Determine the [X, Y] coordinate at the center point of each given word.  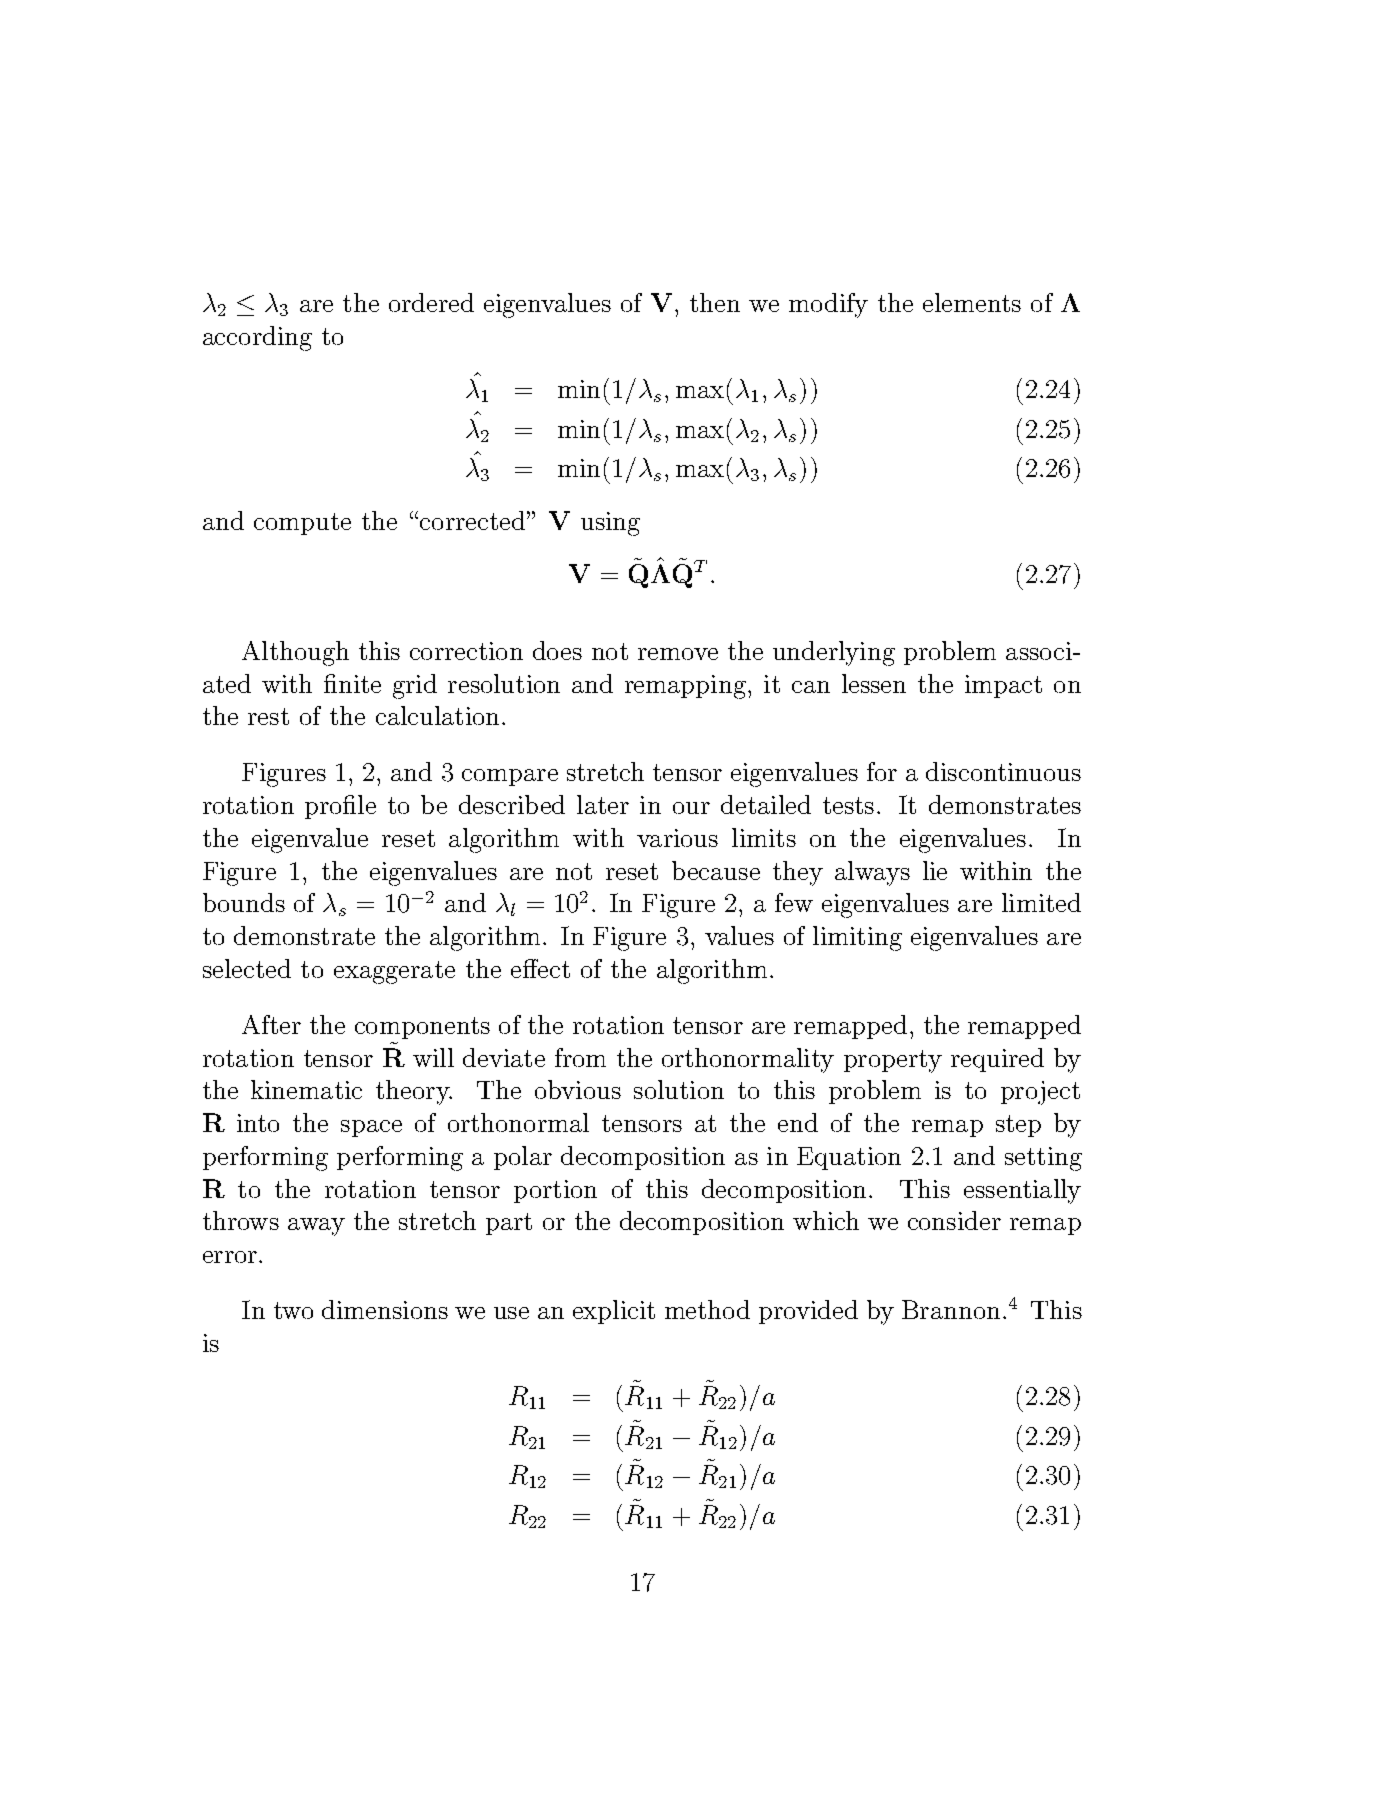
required [997, 1060]
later [603, 804]
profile [340, 807]
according [257, 338]
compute [302, 524]
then [715, 302]
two [293, 1310]
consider [954, 1220]
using [610, 524]
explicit [614, 1312]
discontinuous [1003, 771]
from [580, 1057]
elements [972, 302]
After [271, 1024]
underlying [834, 653]
